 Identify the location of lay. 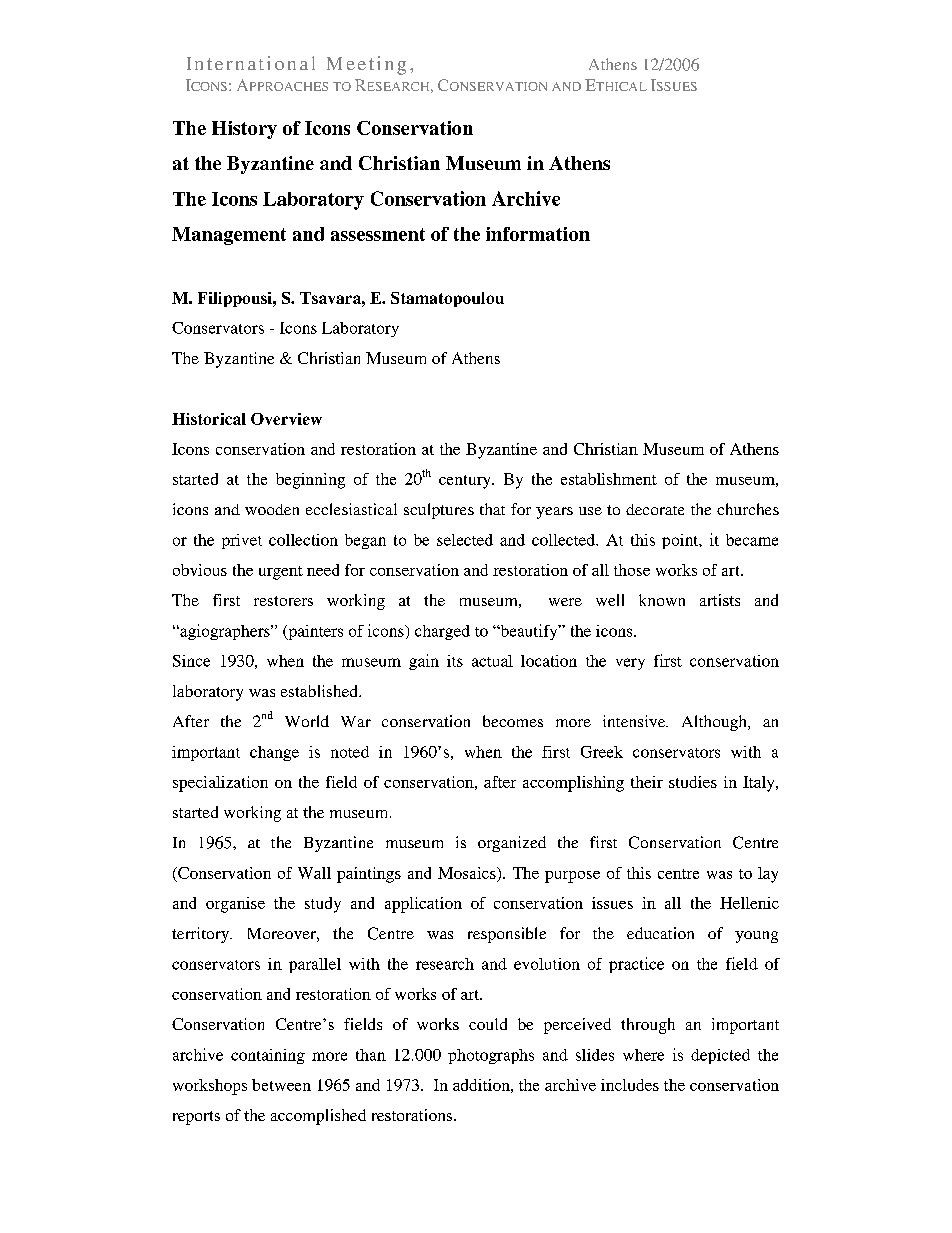
(768, 875).
